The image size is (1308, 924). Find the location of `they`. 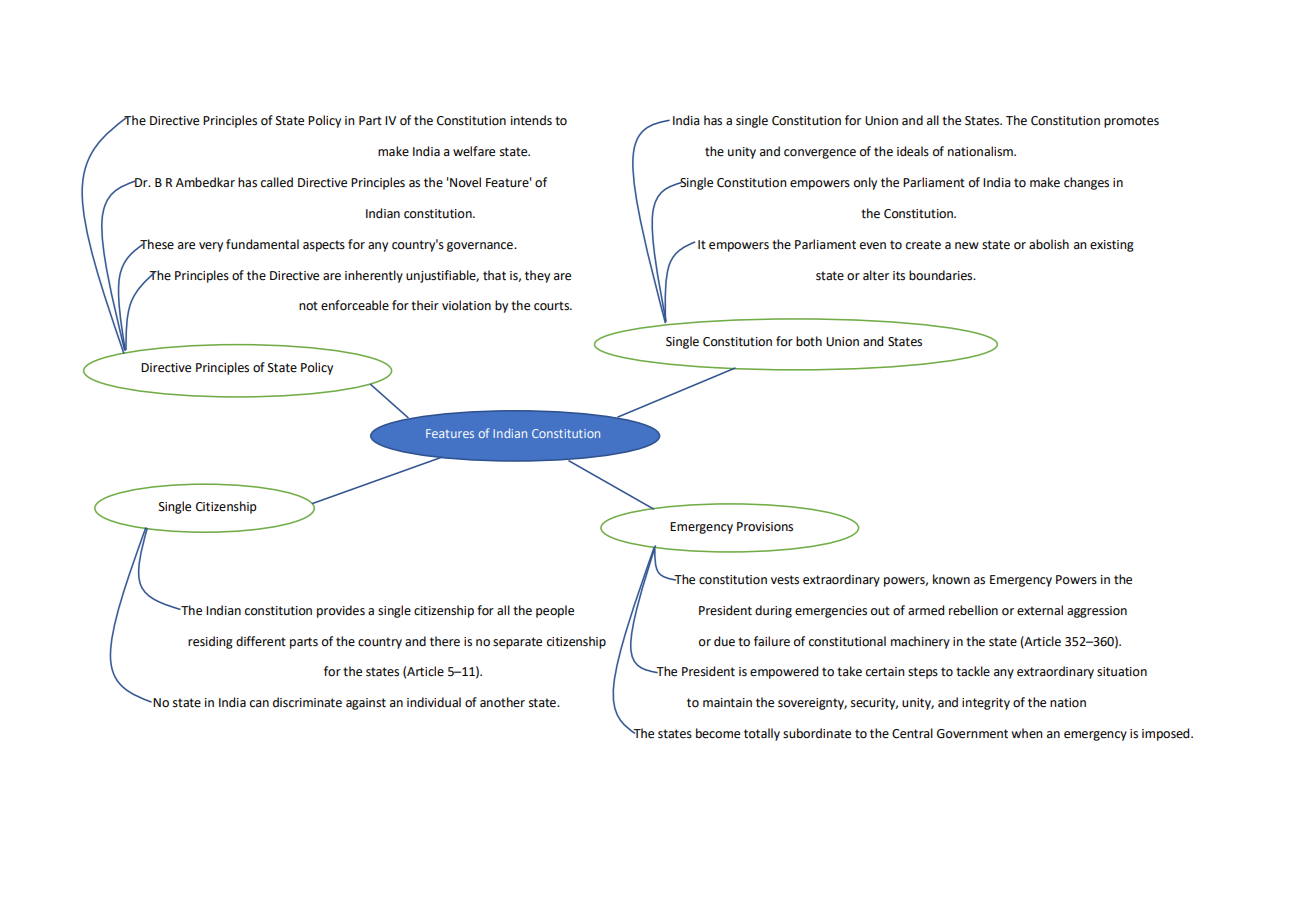

they is located at coordinates (537, 276).
